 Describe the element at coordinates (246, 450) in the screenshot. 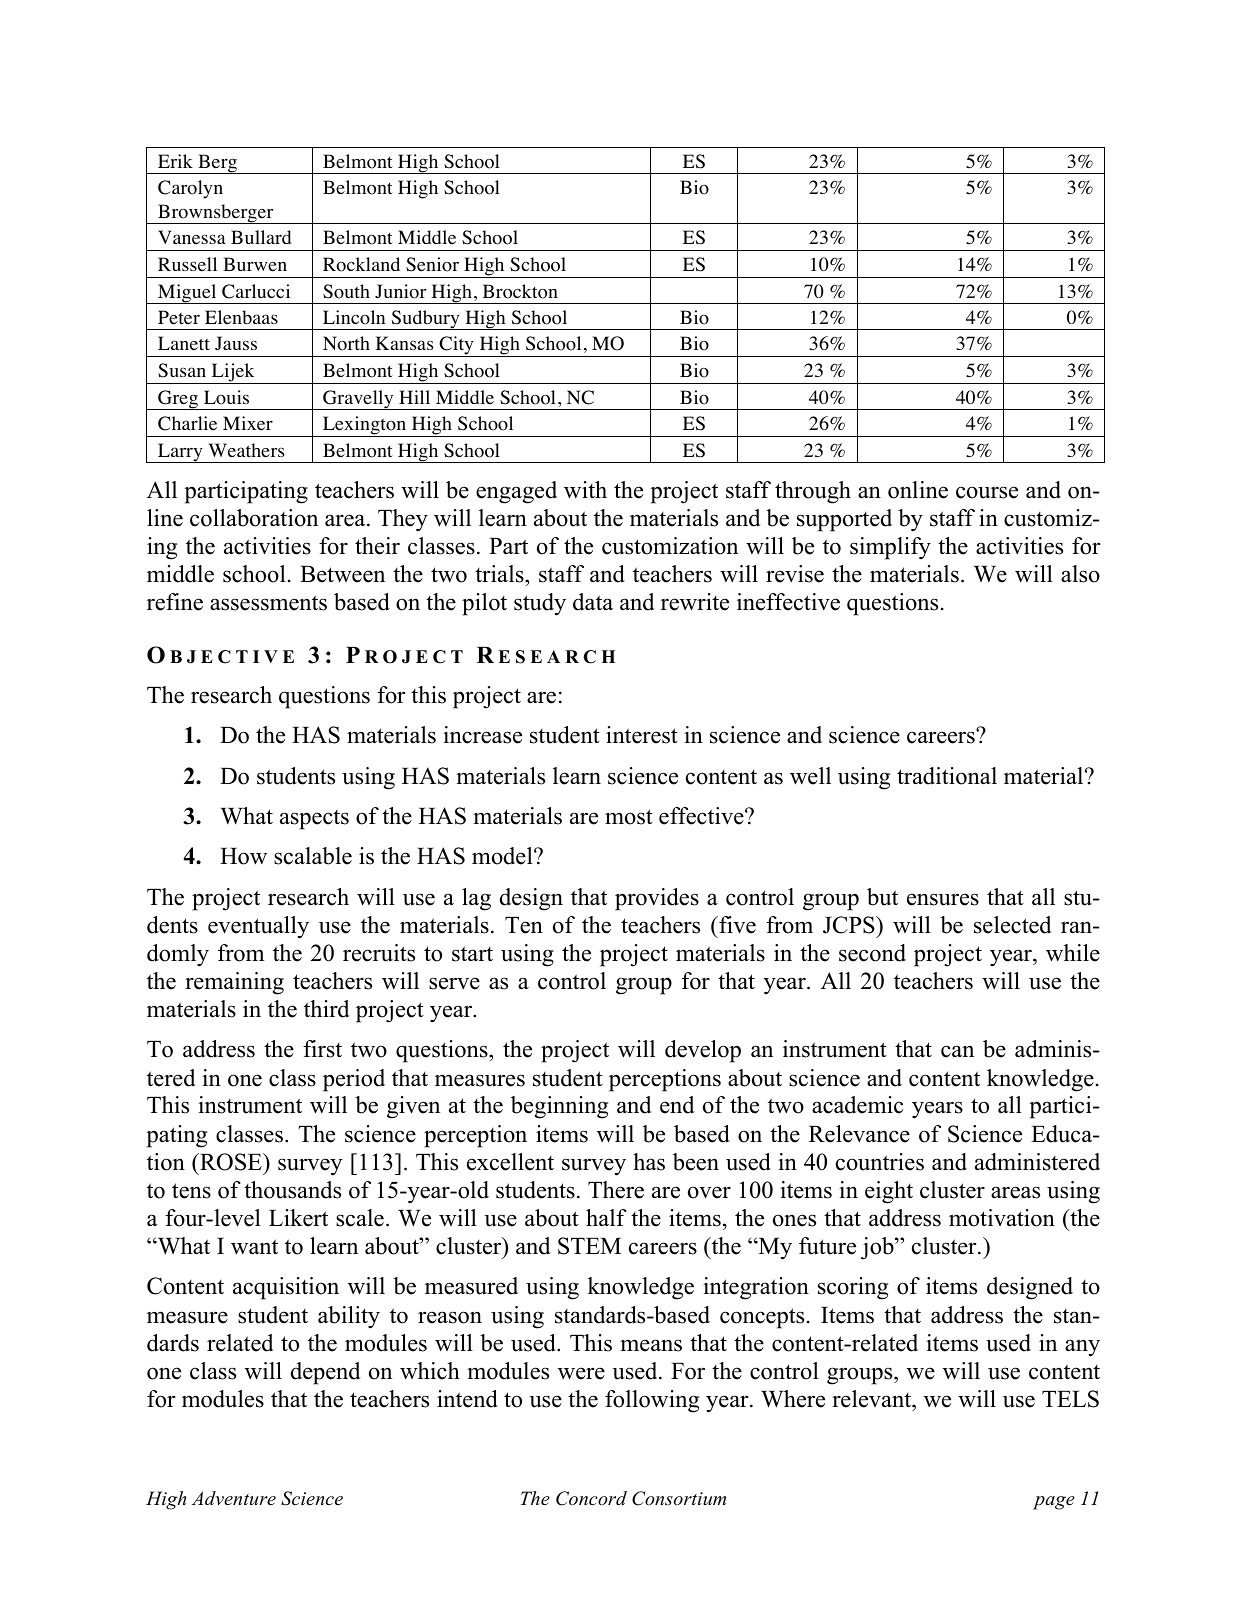

I see `Weathers` at that location.
